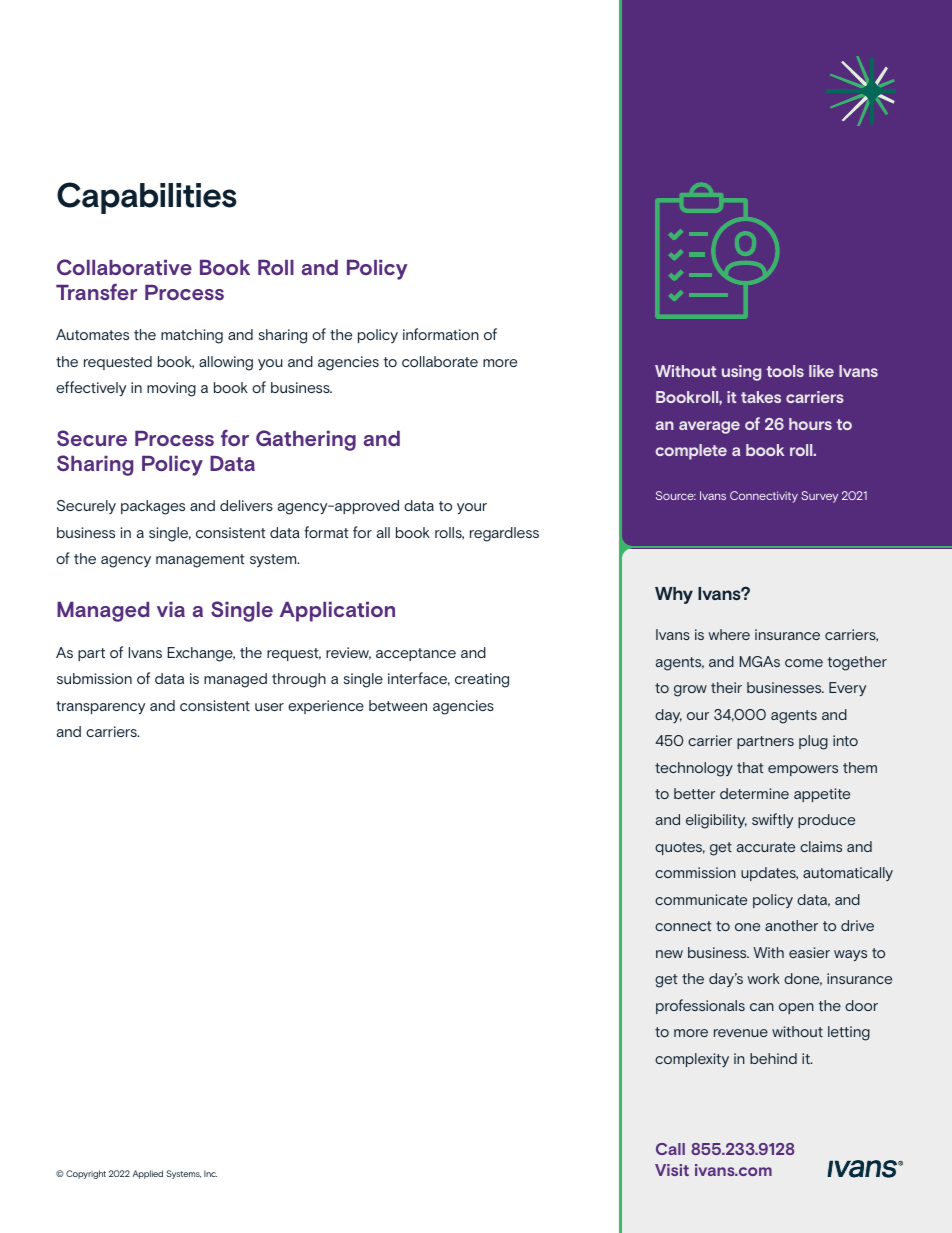 The image size is (952, 1233). I want to click on creating, so click(482, 680).
